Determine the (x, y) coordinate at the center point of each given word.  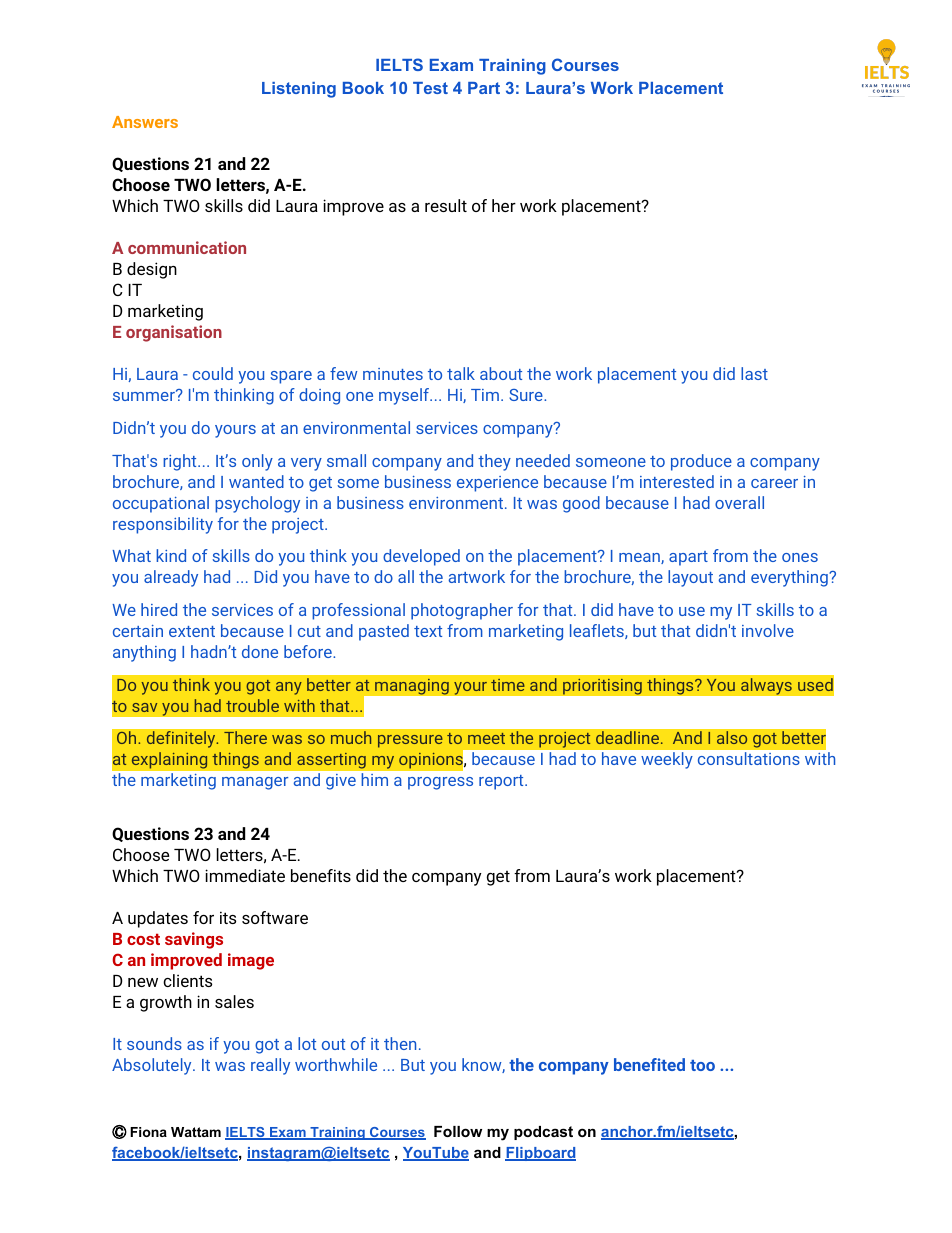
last (754, 373)
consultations (748, 758)
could (213, 373)
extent (192, 631)
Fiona (148, 1132)
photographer (462, 611)
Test (430, 88)
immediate (245, 875)
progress (440, 783)
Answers (145, 122)
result (446, 205)
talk (461, 373)
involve (768, 630)
